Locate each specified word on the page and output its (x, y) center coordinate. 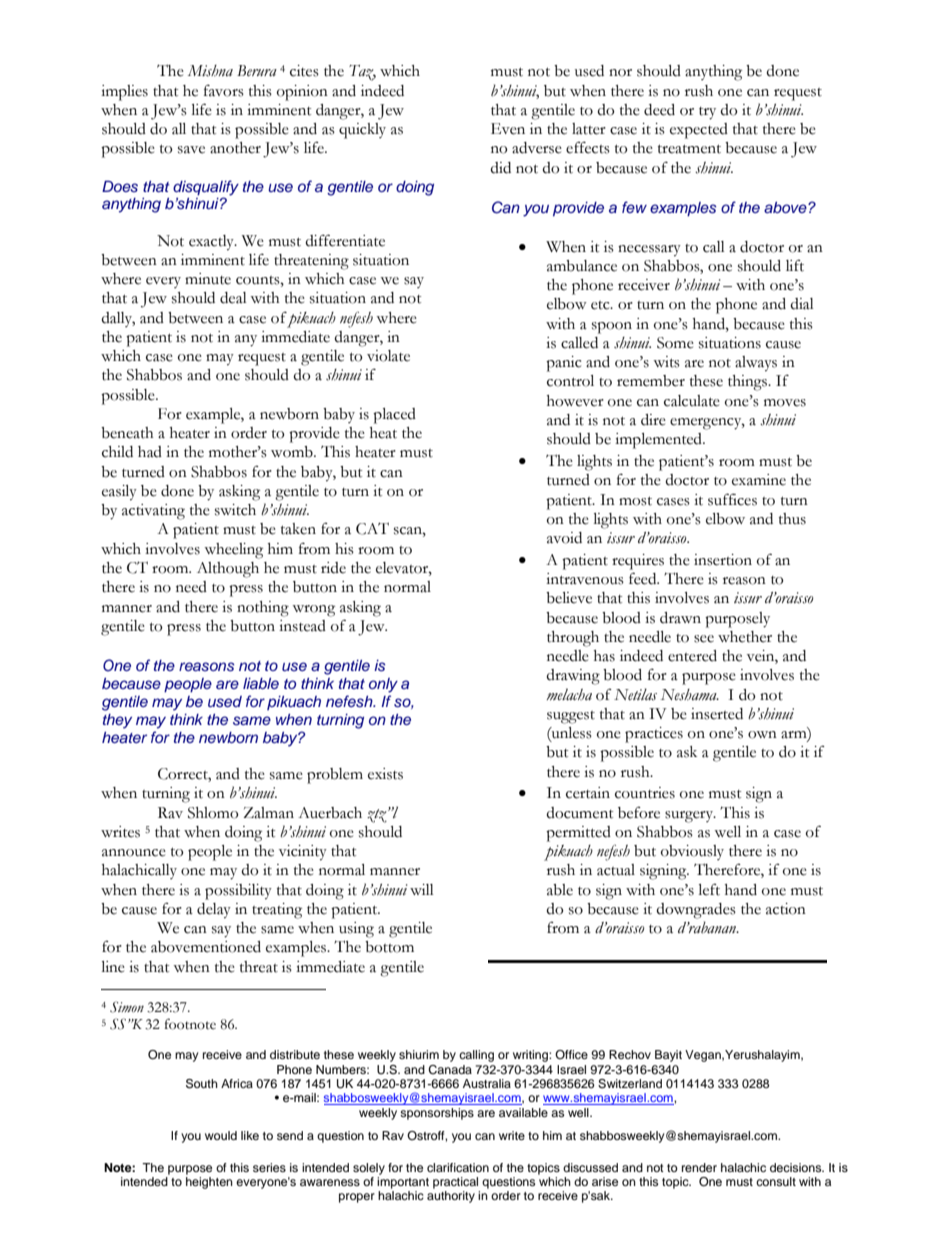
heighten (209, 1183)
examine (759, 480)
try (707, 113)
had (150, 452)
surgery (690, 817)
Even (508, 129)
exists (385, 774)
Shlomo (213, 813)
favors (224, 91)
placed (394, 416)
